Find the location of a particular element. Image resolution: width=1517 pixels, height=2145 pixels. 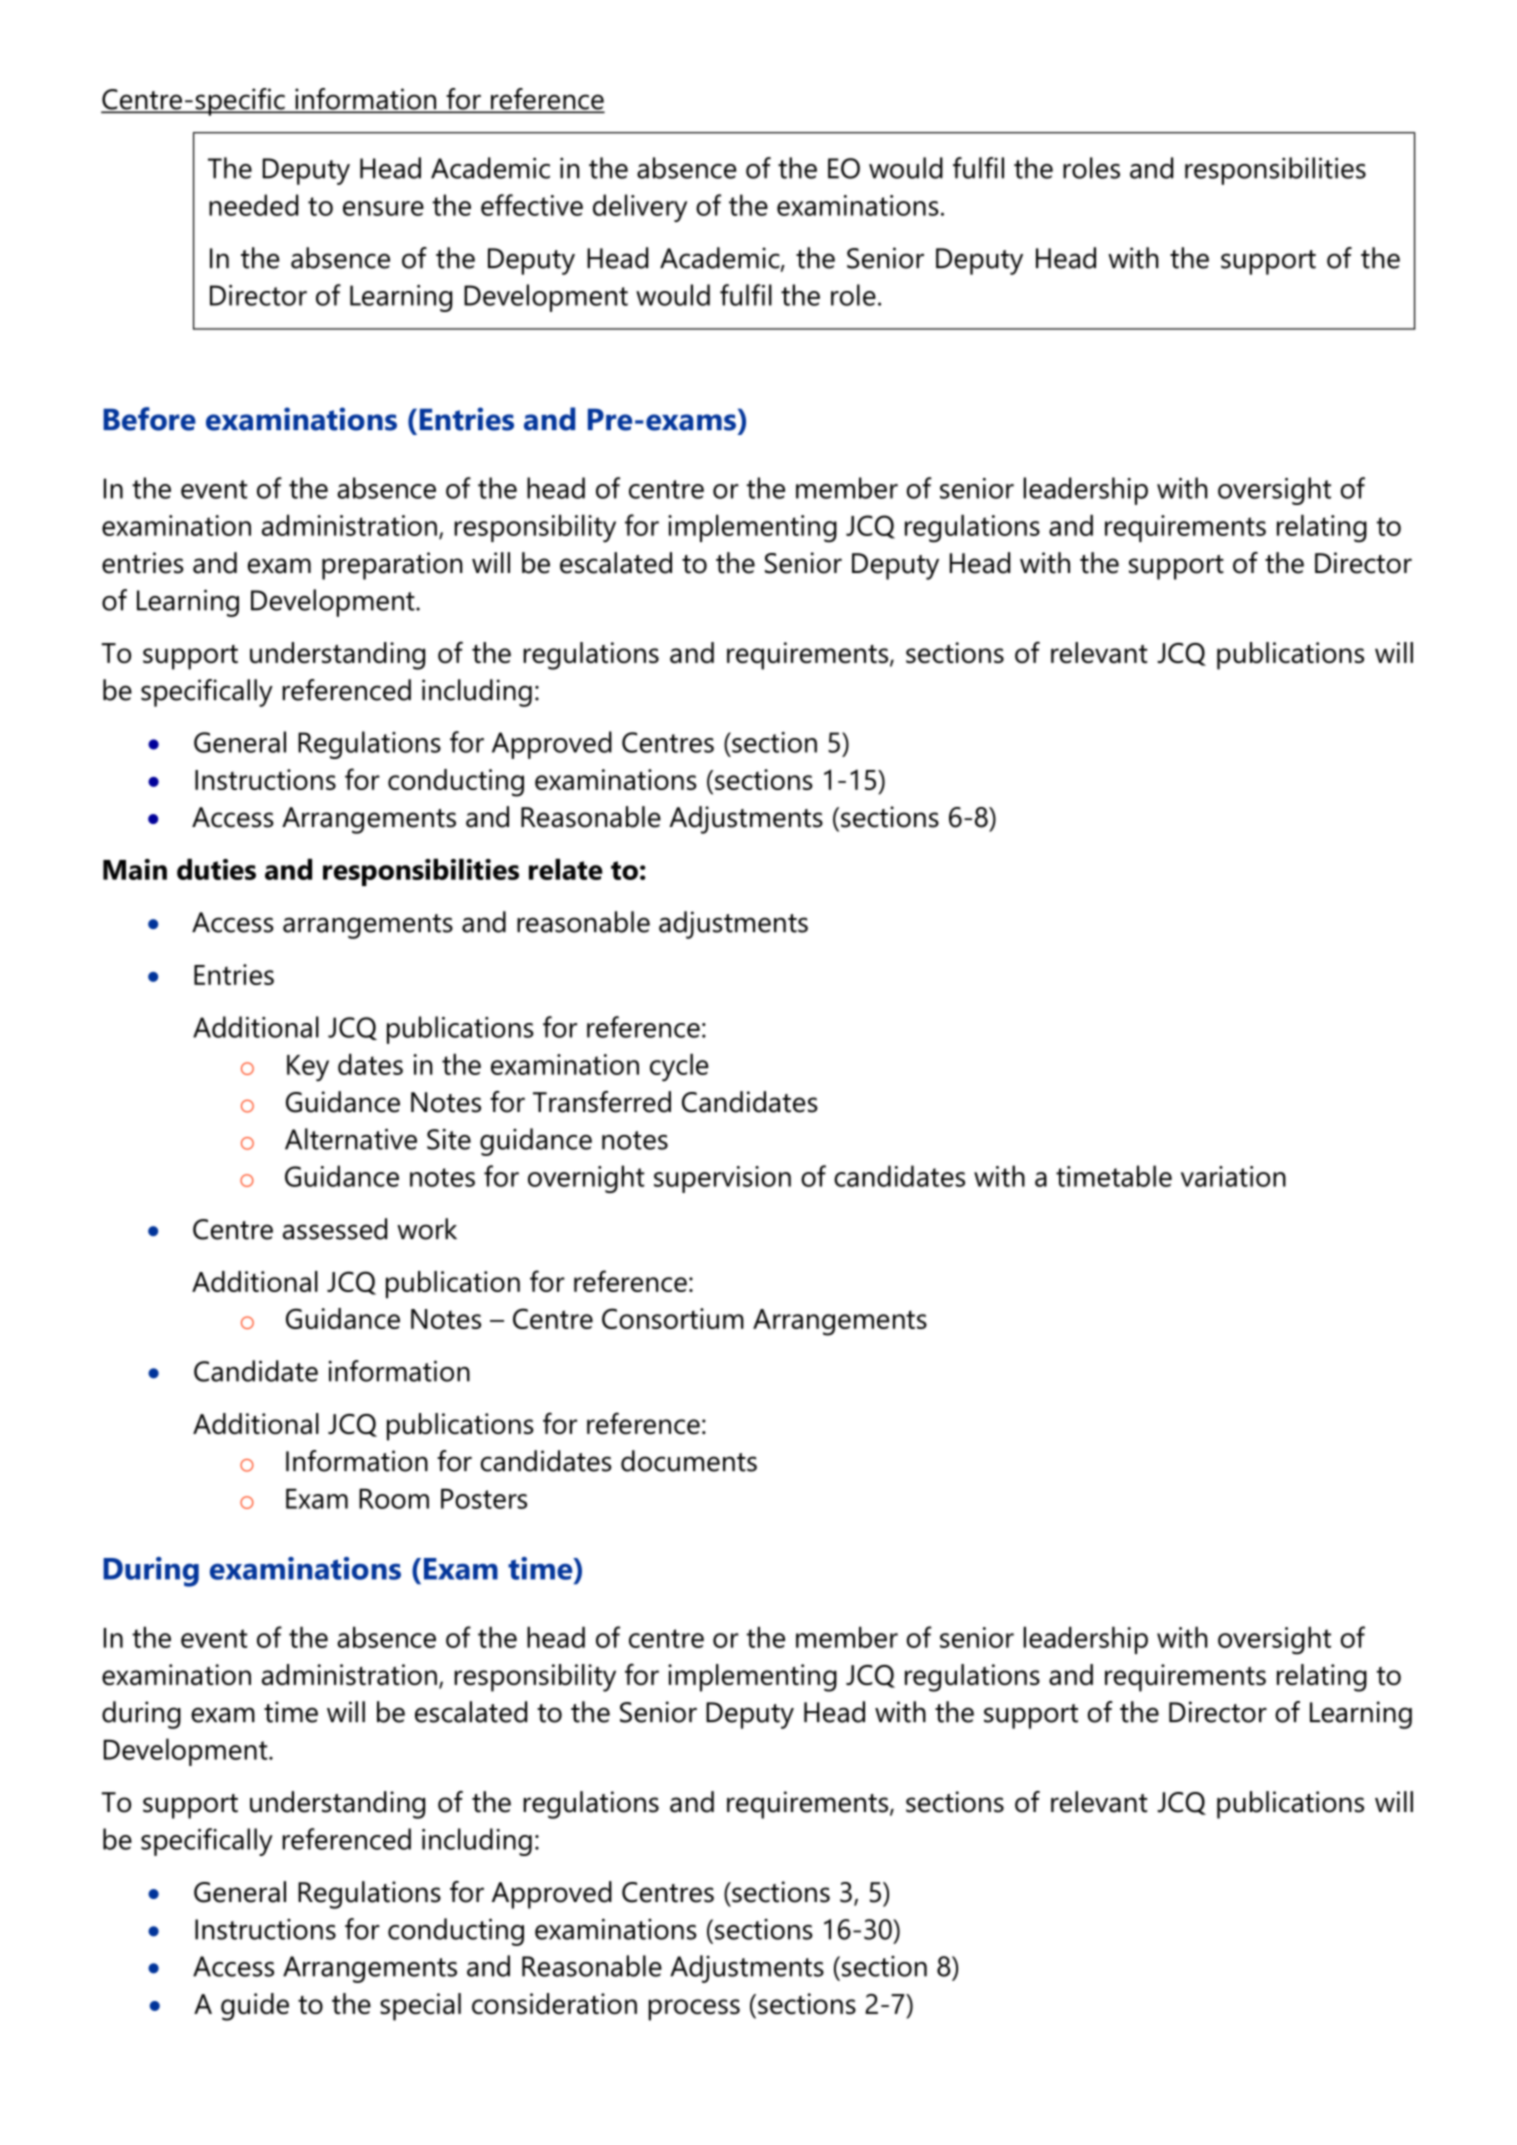

documents is located at coordinates (689, 1461).
